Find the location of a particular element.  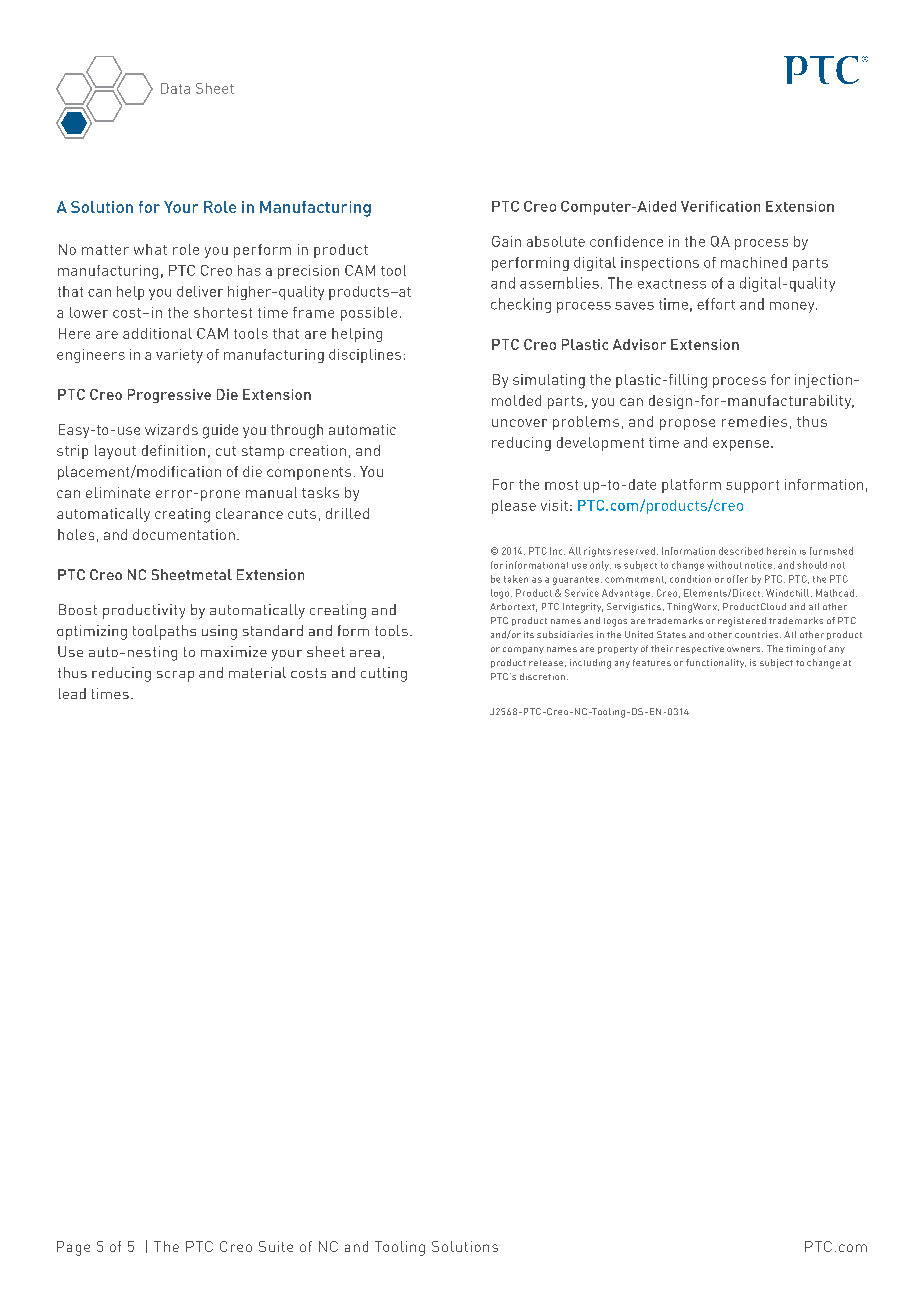

material is located at coordinates (257, 672).
